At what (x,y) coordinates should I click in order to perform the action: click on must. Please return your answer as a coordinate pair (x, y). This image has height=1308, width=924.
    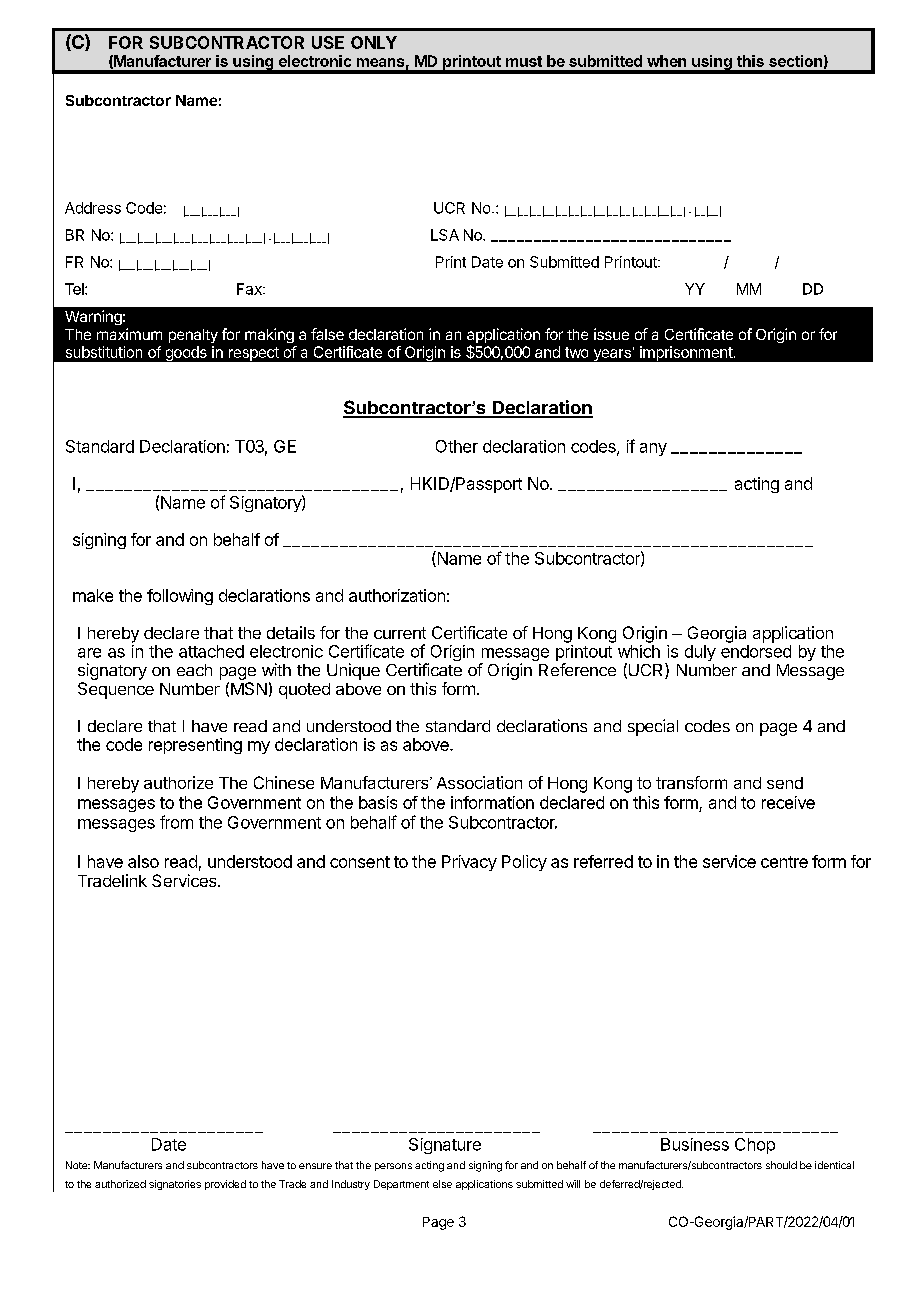
    Looking at the image, I should click on (524, 61).
